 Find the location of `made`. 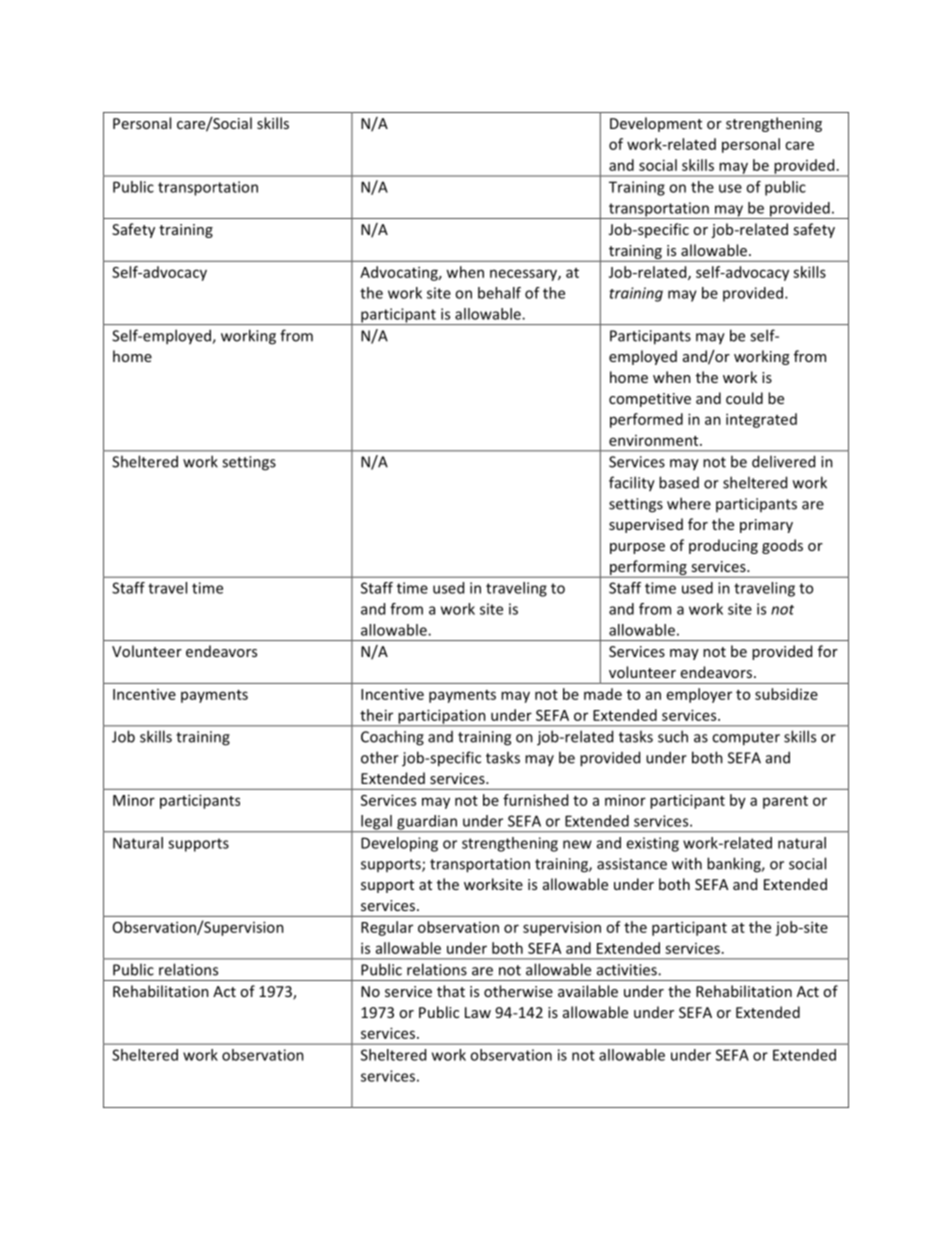

made is located at coordinates (603, 694).
